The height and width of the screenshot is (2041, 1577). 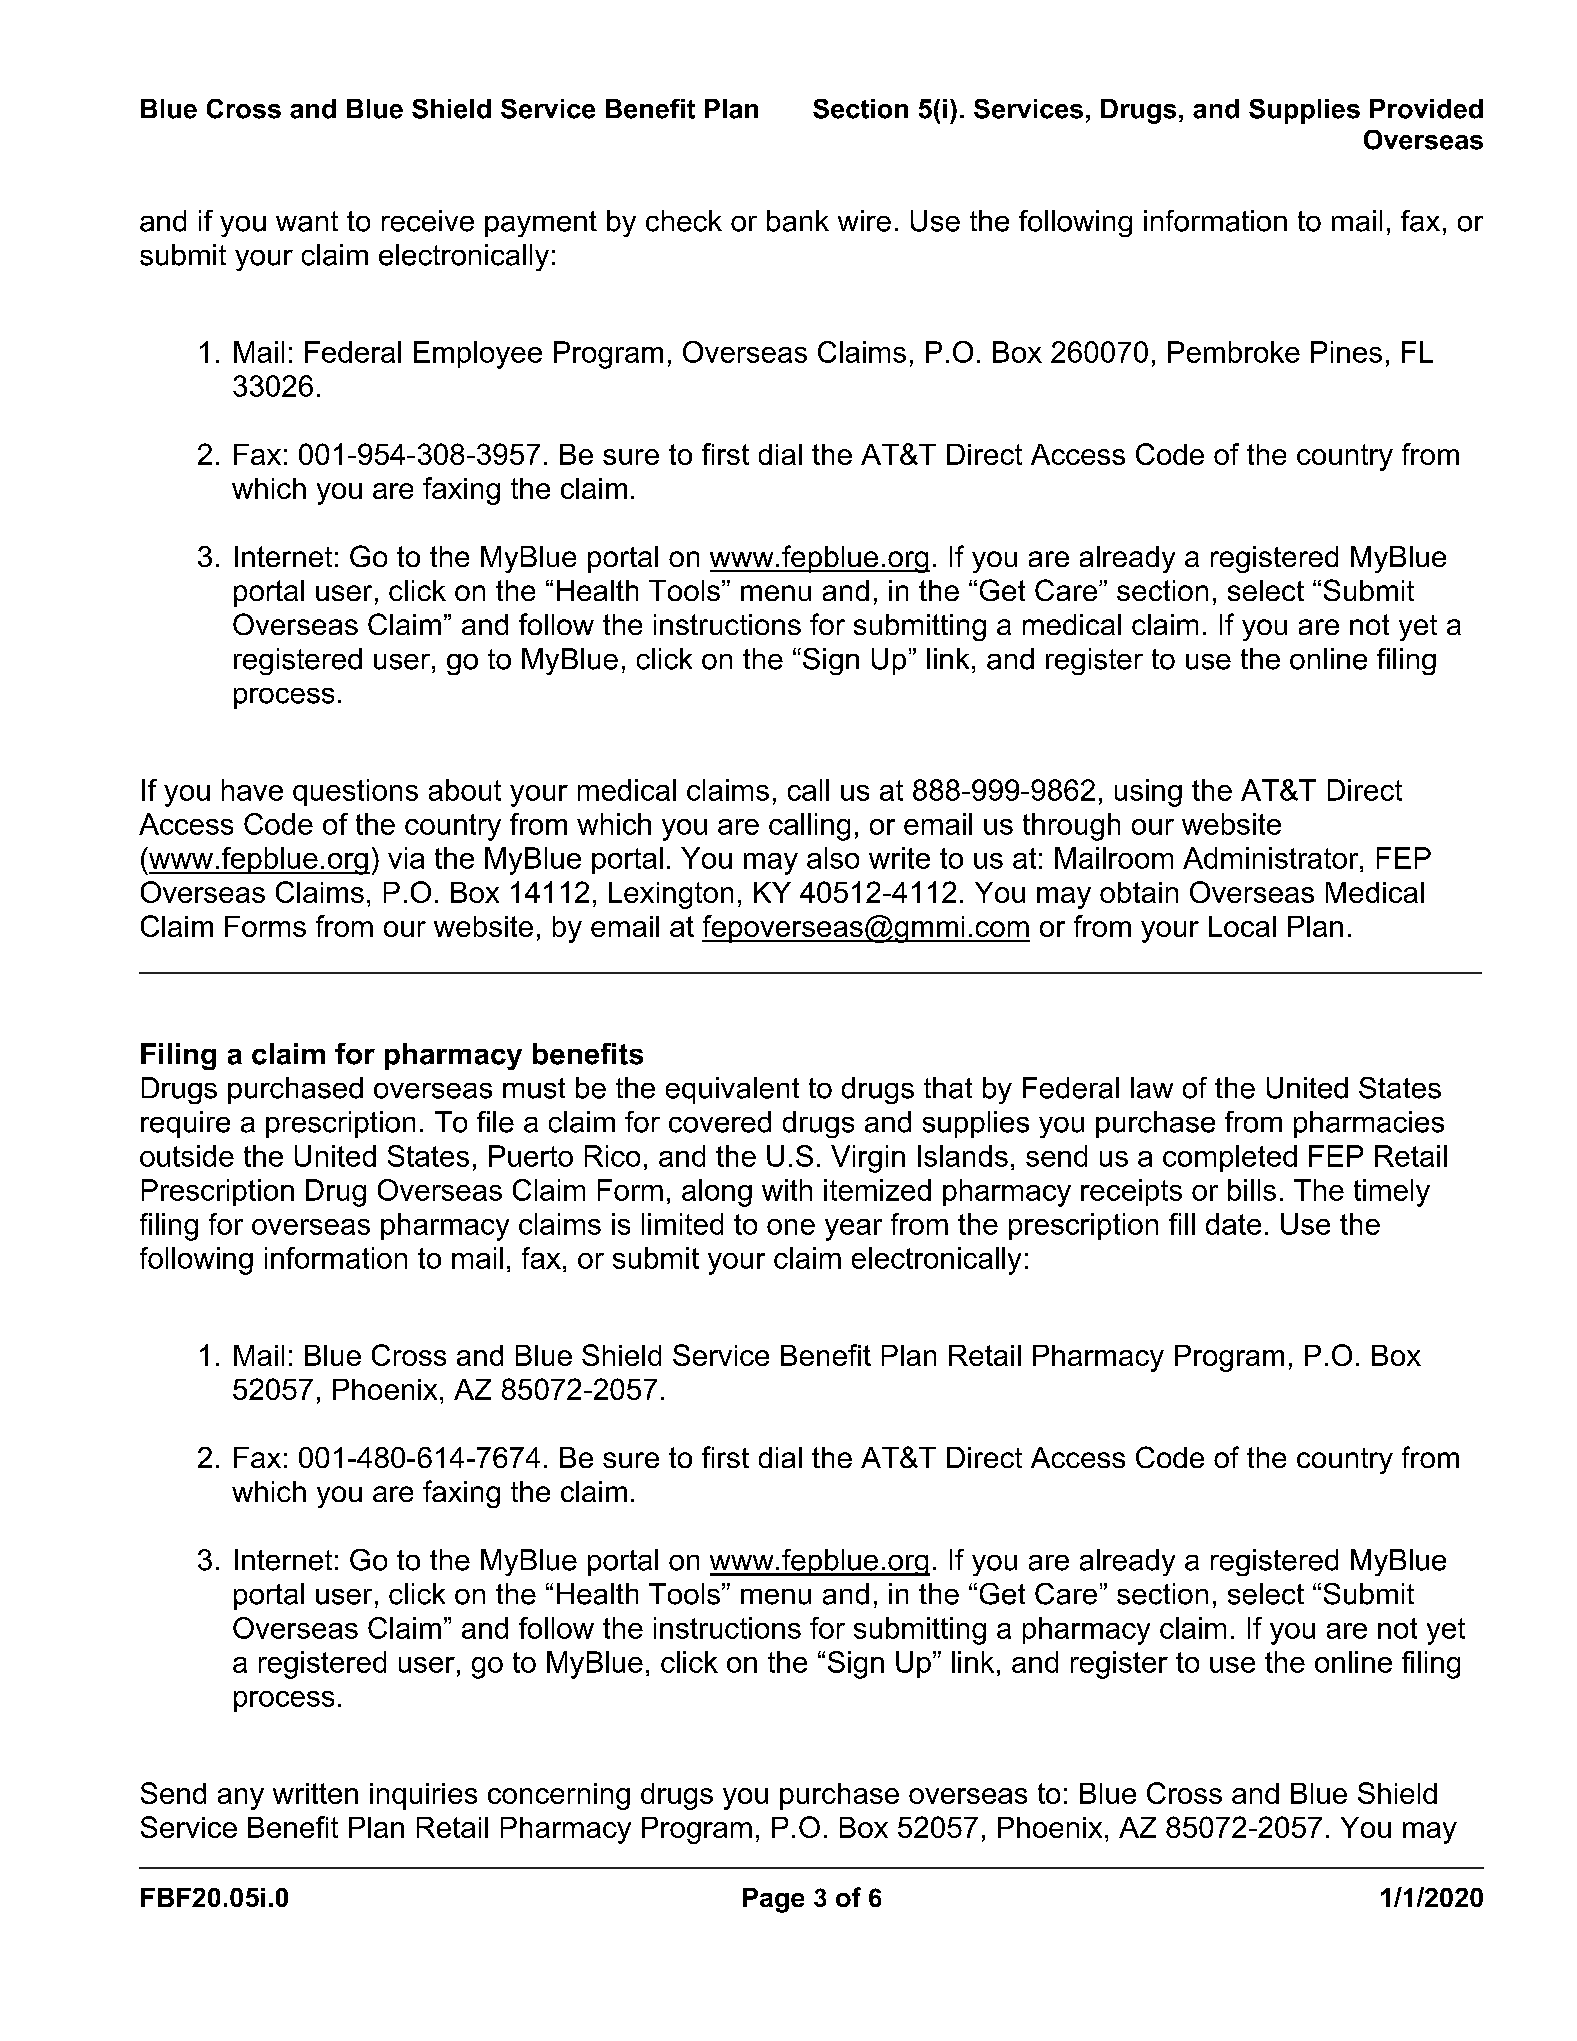 I want to click on also, so click(x=833, y=858).
